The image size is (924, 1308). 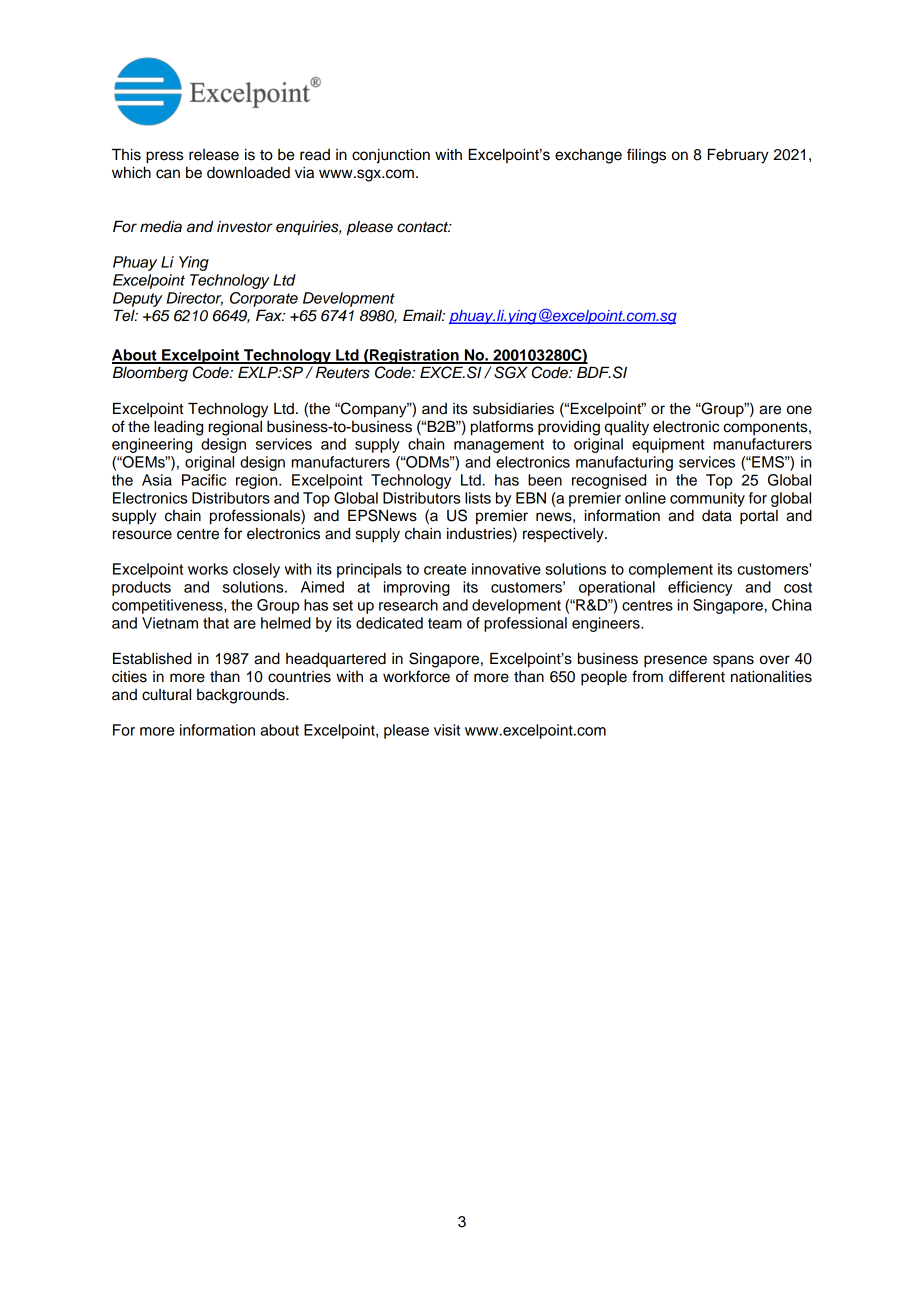 What do you see at coordinates (499, 446) in the document?
I see `management` at bounding box center [499, 446].
